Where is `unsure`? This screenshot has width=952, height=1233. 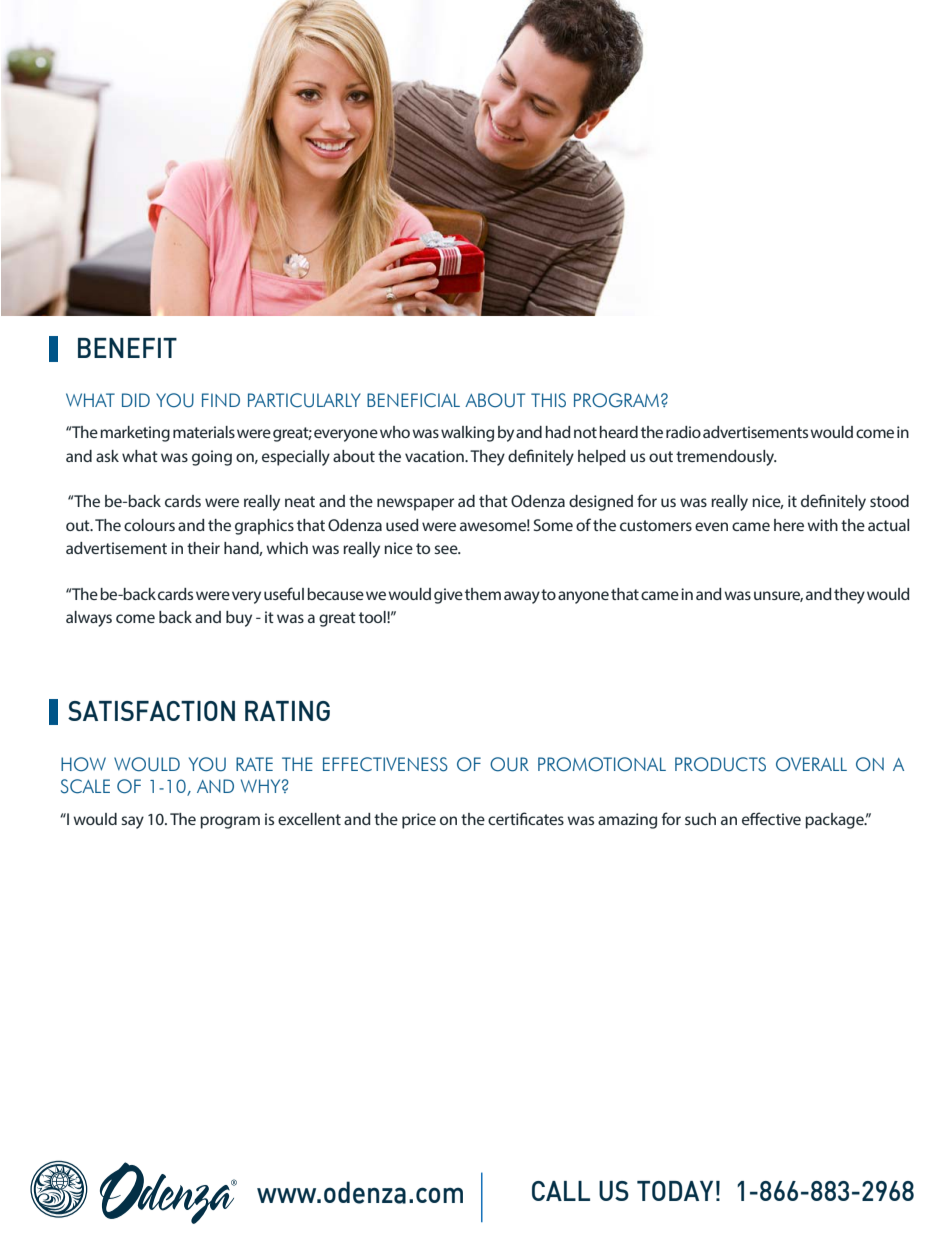 unsure is located at coordinates (778, 596).
